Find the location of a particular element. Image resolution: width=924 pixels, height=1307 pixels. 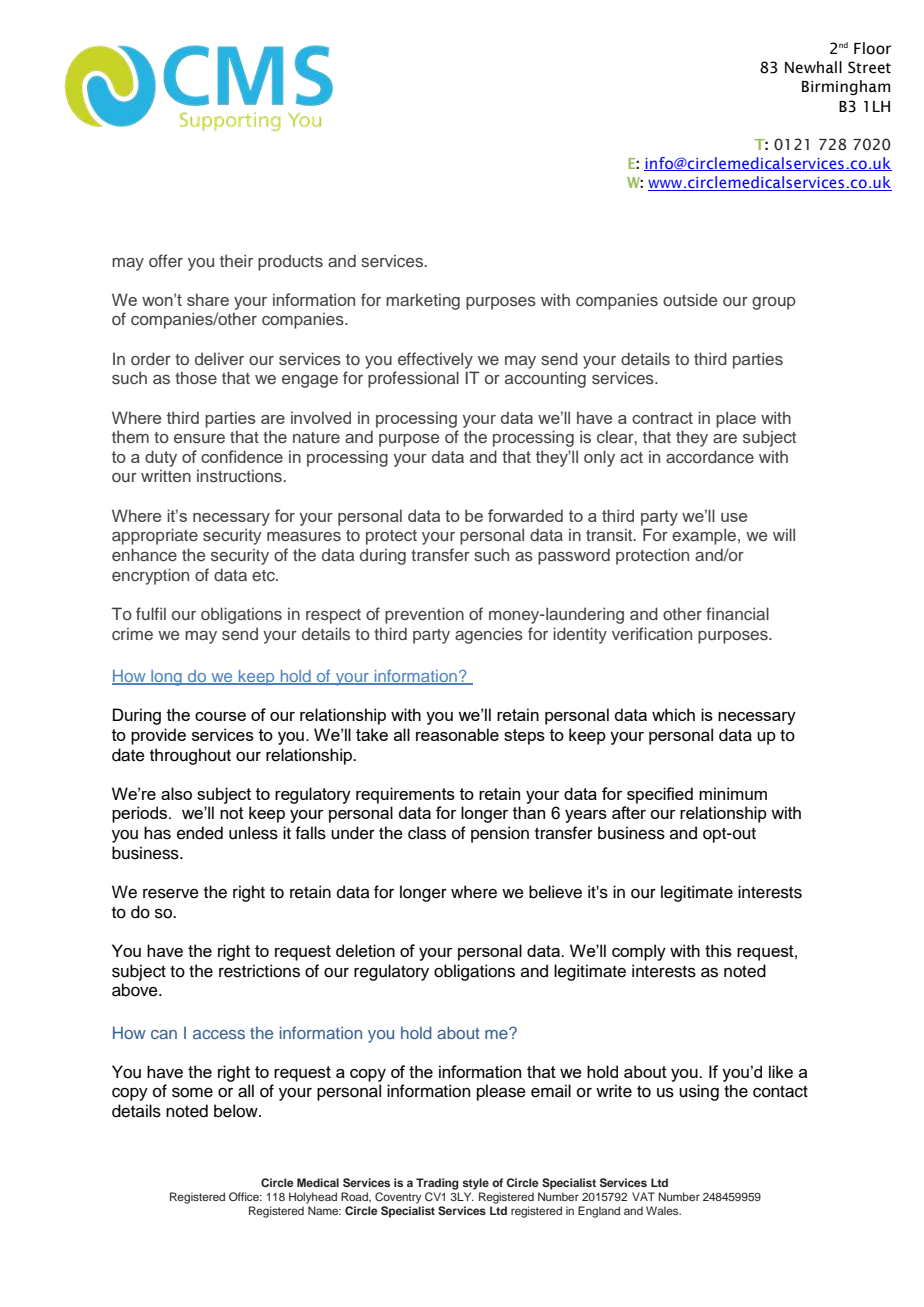

agencies is located at coordinates (489, 635).
